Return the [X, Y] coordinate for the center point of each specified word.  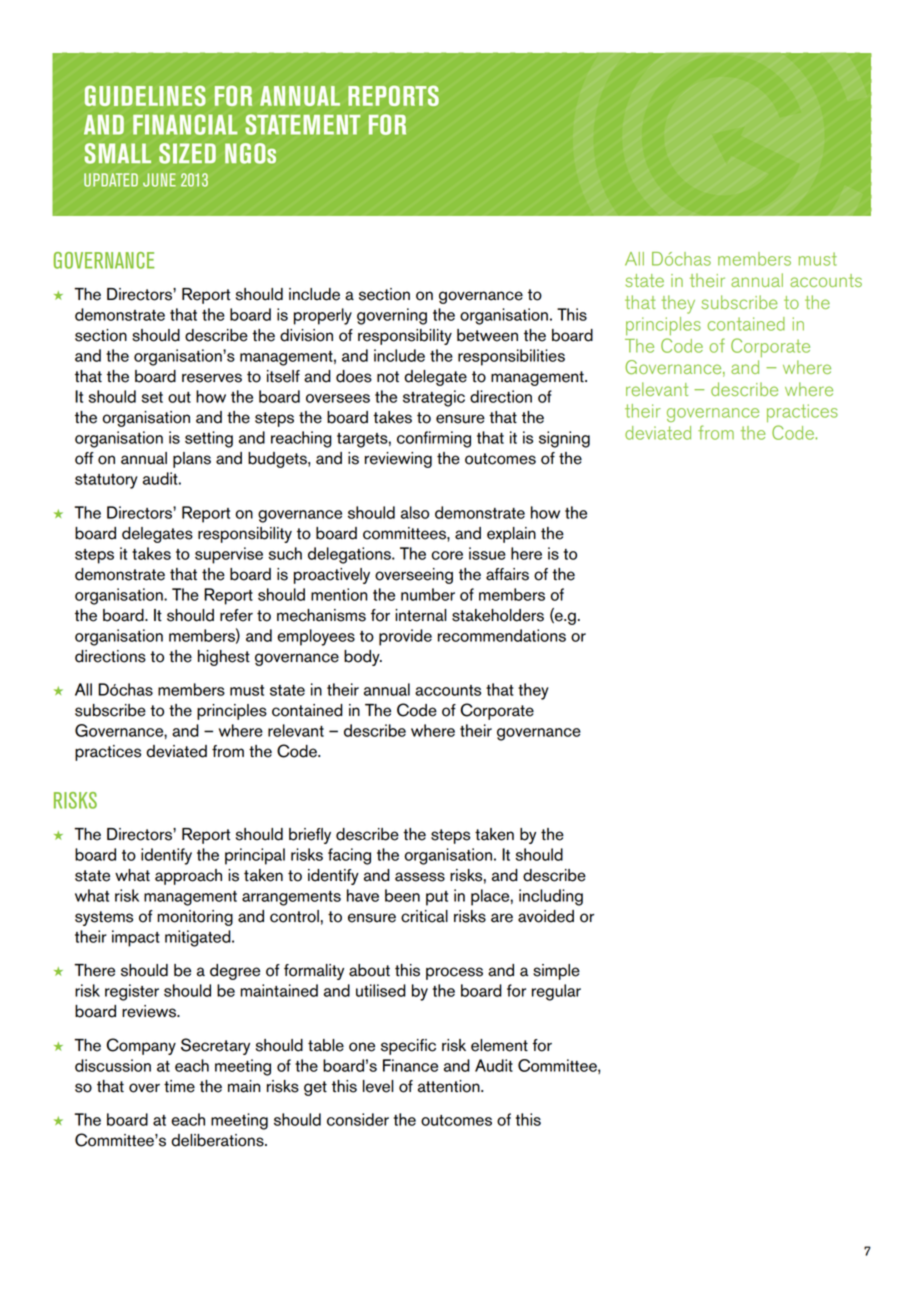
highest [224, 658]
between [487, 335]
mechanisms [321, 615]
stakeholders [498, 615]
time [179, 1086]
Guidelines [145, 95]
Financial [185, 124]
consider [358, 1119]
